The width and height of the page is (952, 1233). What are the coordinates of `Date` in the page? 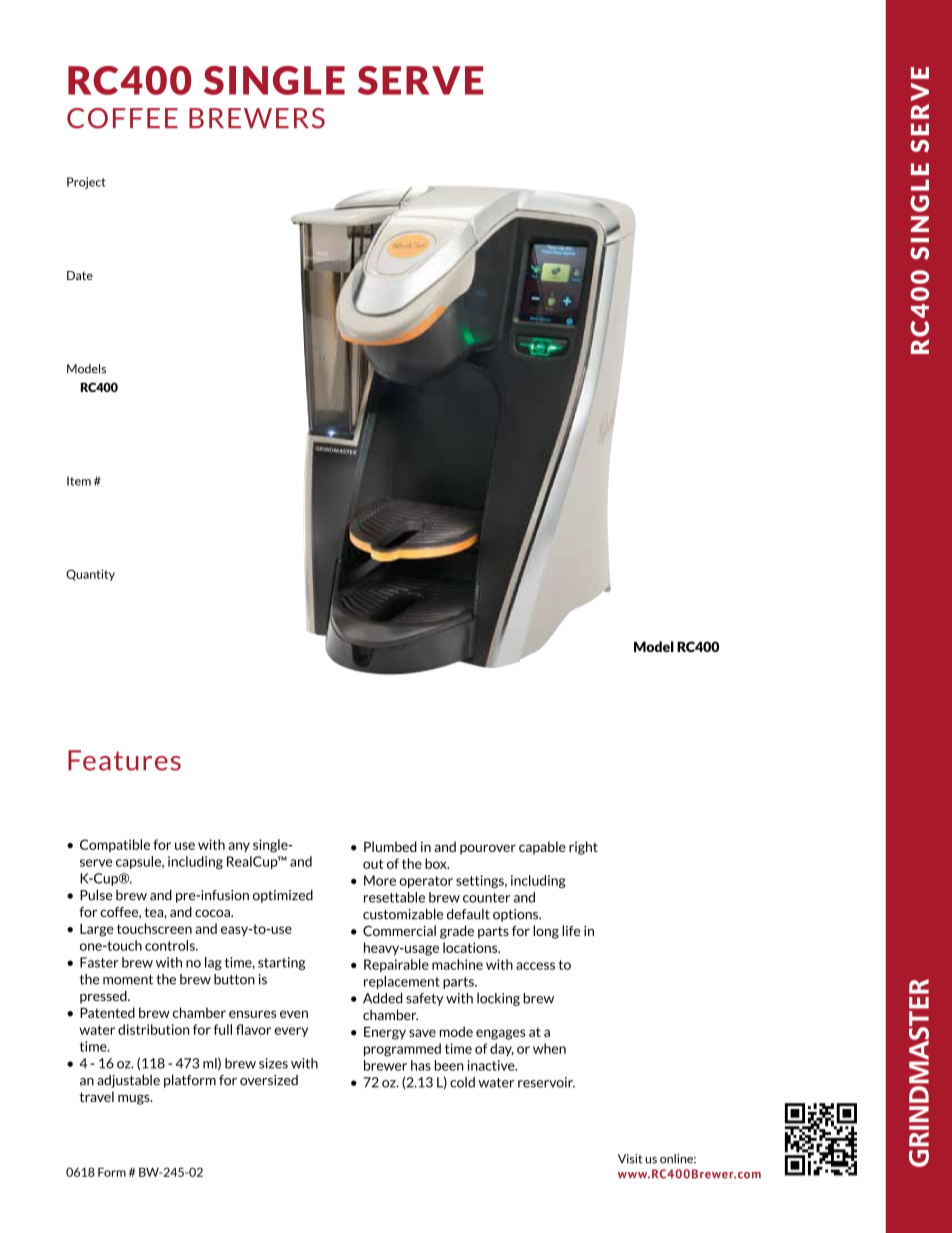 It's located at (80, 275).
